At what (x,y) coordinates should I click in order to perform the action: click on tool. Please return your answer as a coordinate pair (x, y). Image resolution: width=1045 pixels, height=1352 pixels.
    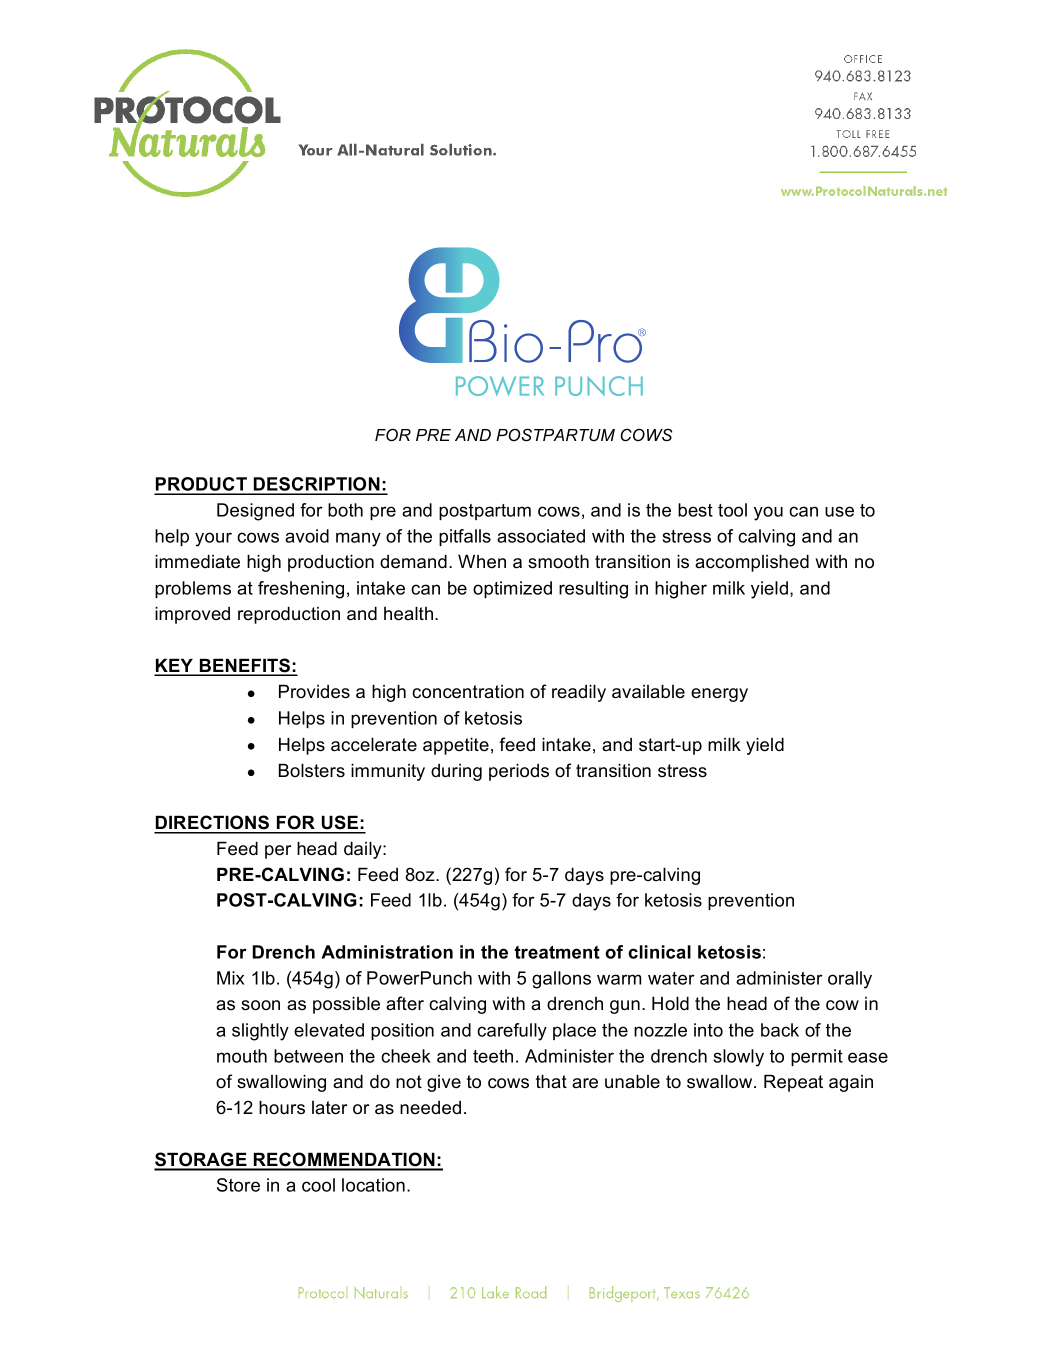
    Looking at the image, I should click on (732, 510).
